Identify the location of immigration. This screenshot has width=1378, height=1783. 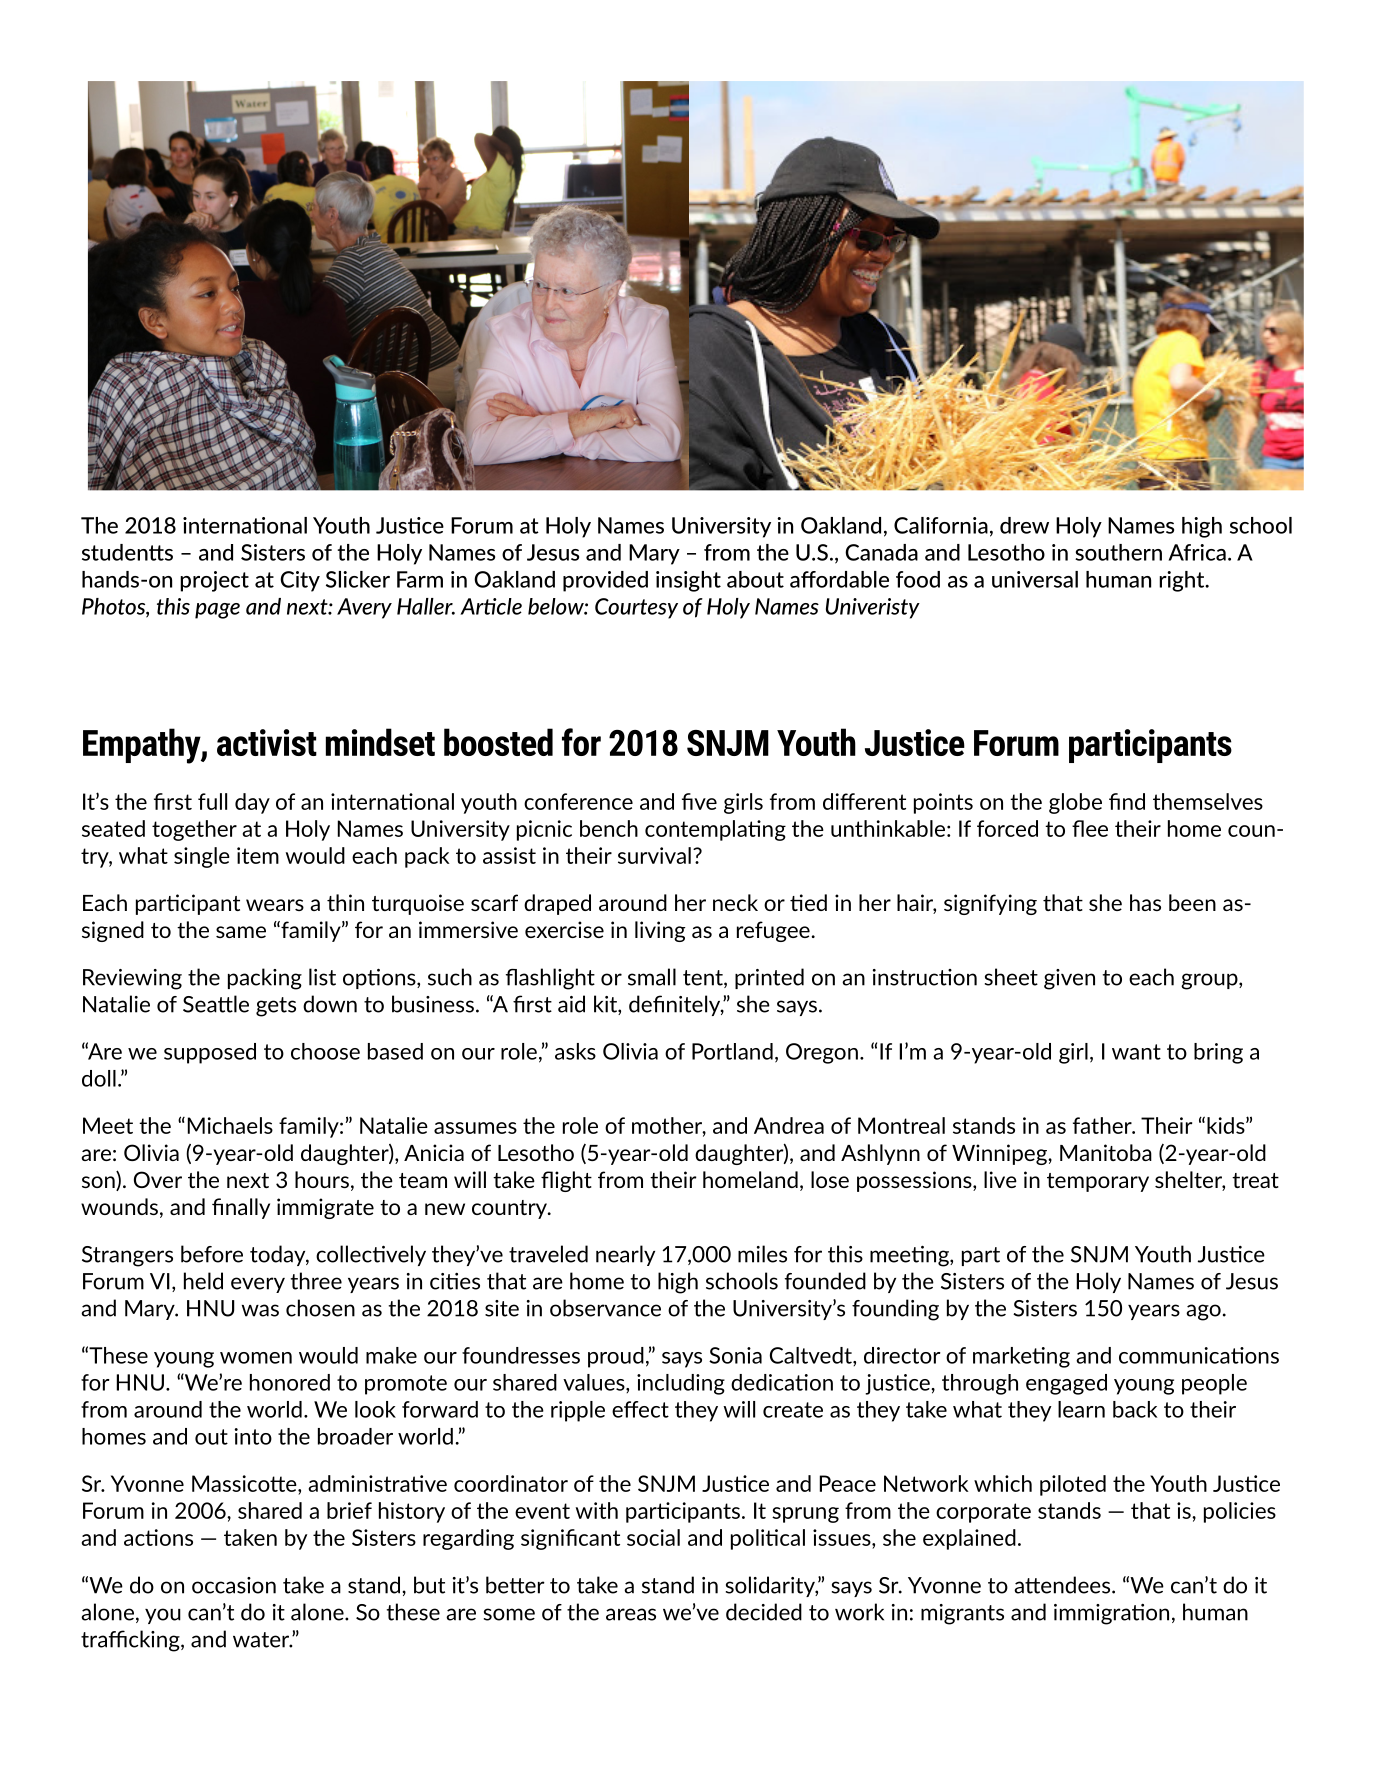
(1111, 1614).
